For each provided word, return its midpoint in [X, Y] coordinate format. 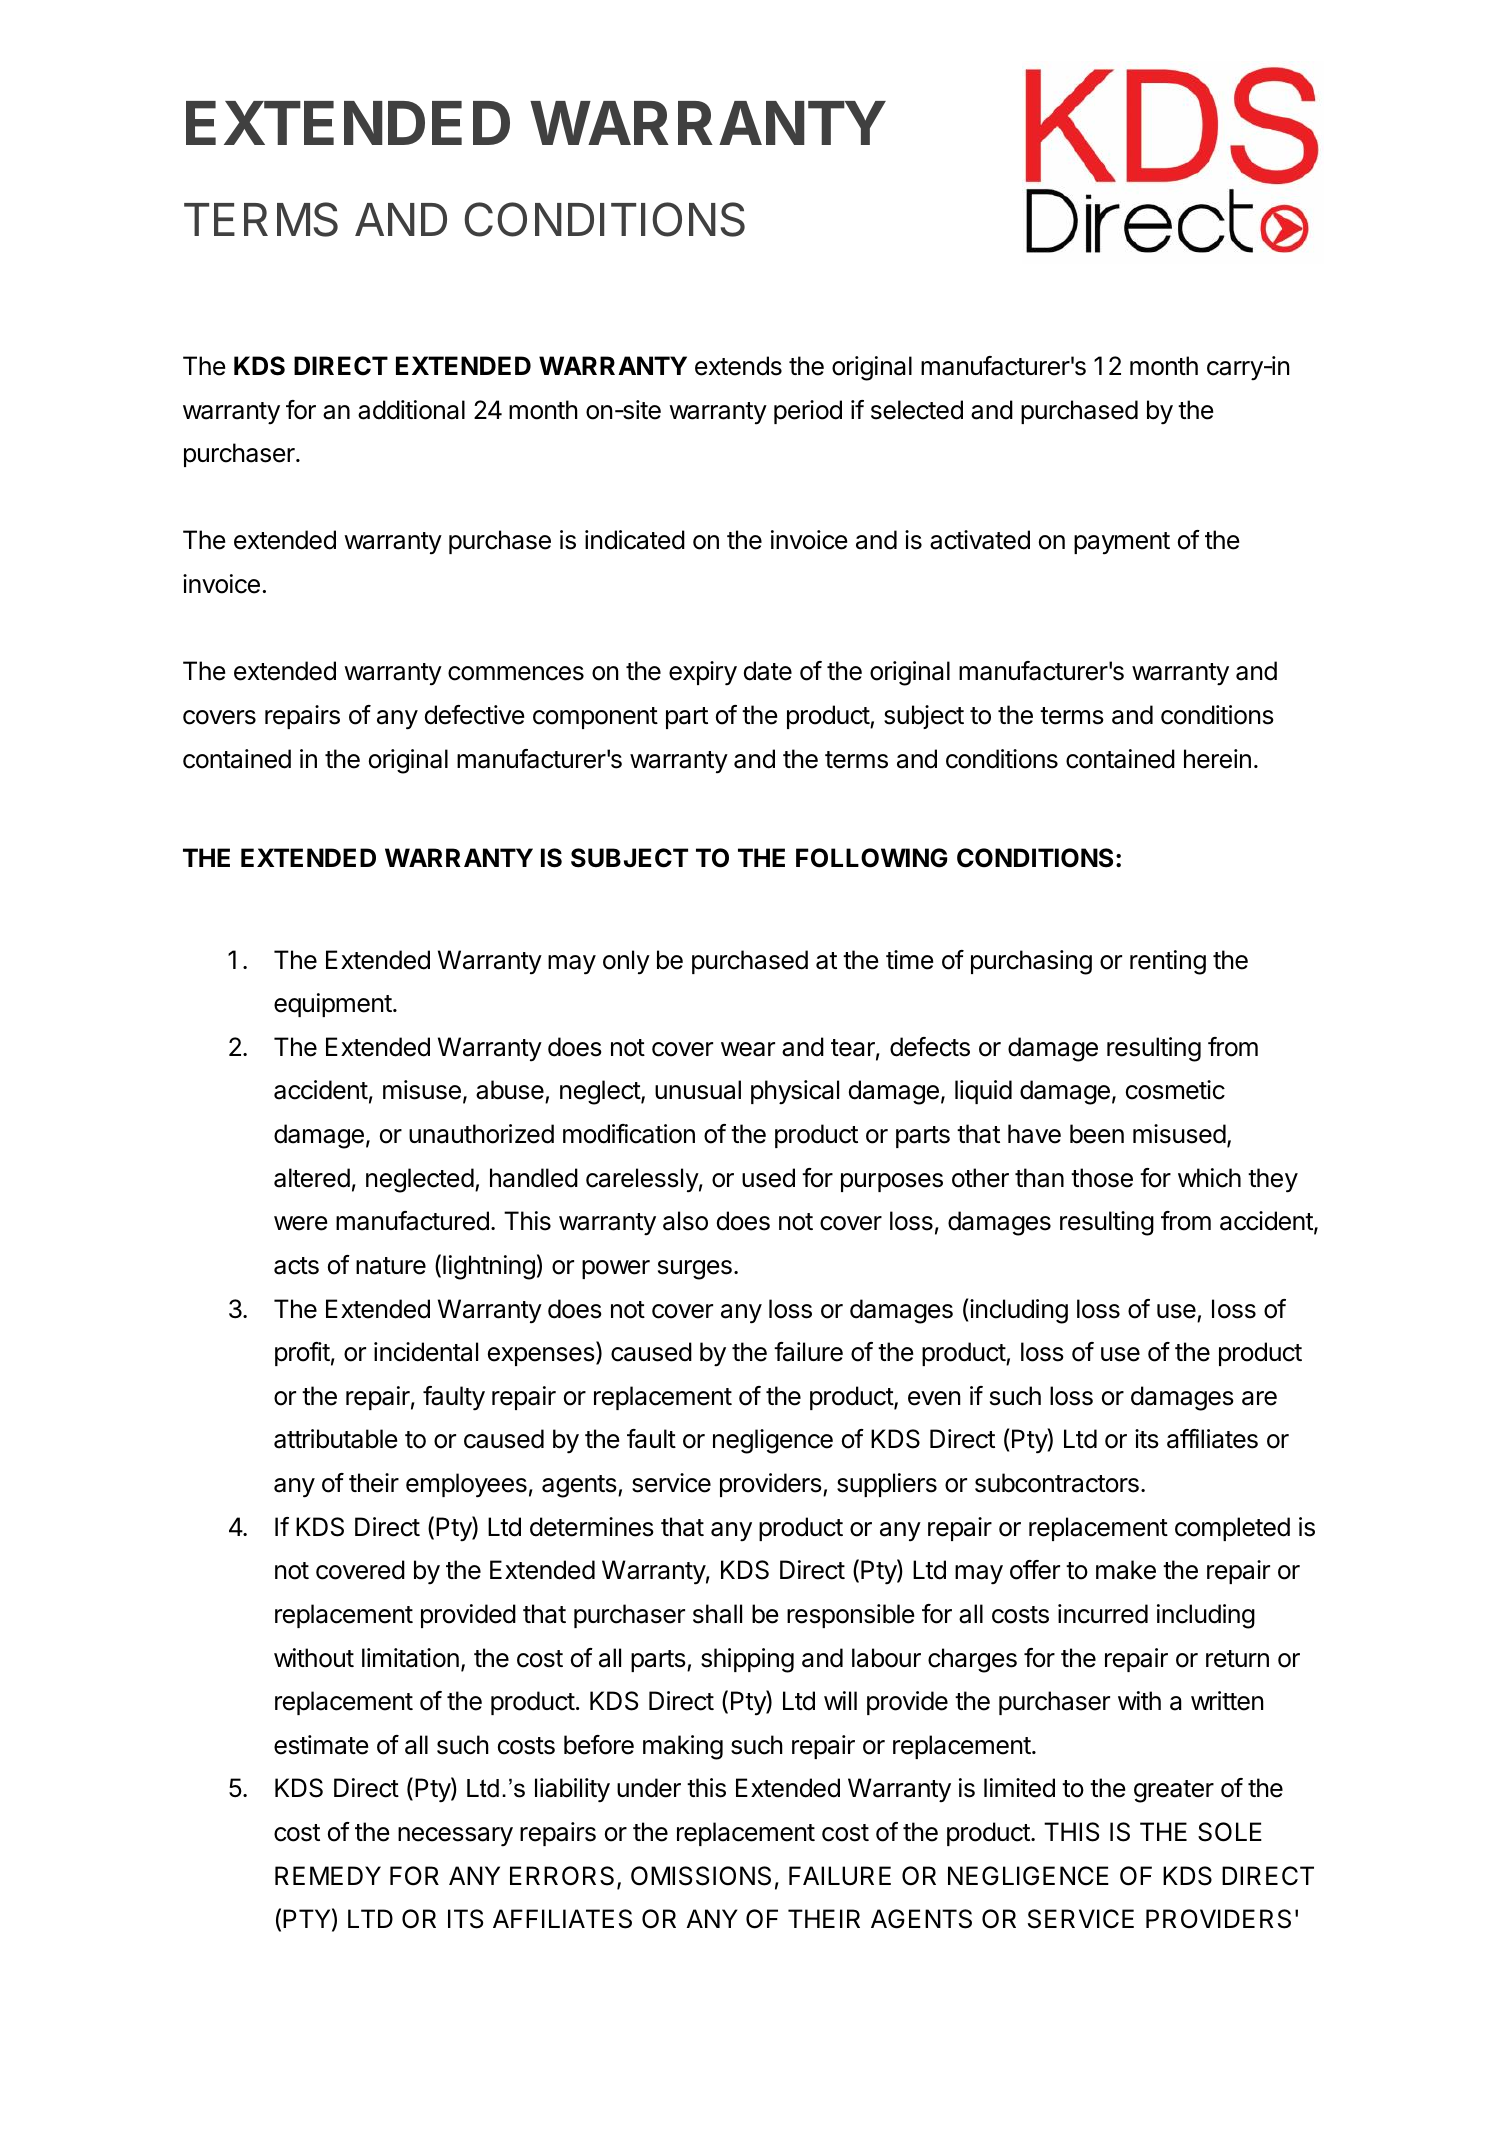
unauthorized [481, 1134]
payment [1122, 543]
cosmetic [1175, 1090]
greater [1174, 1791]
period [808, 412]
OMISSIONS [701, 1876]
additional [411, 410]
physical [795, 1092]
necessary [455, 1837]
